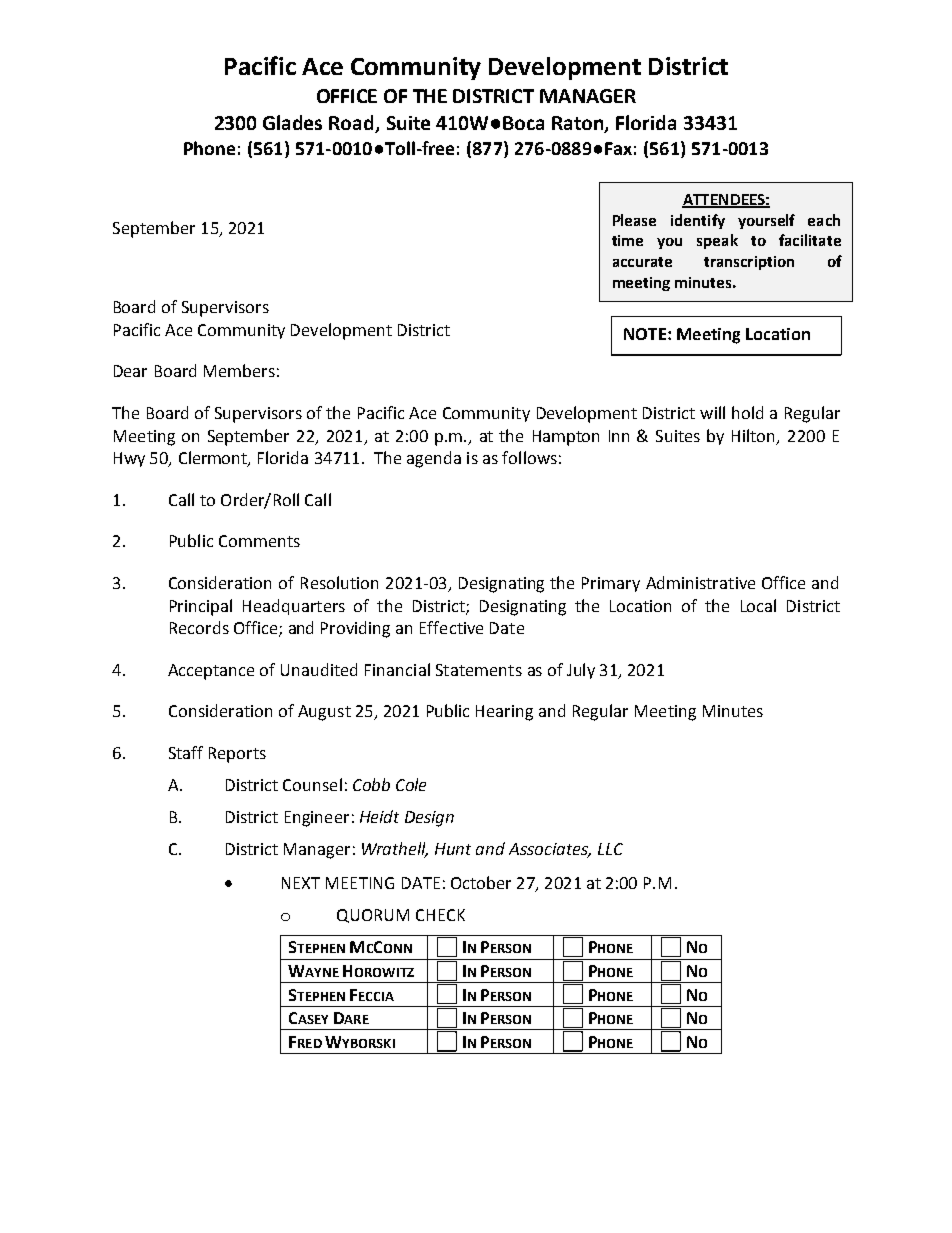 The width and height of the document is (952, 1233). Describe the element at coordinates (758, 605) in the document. I see `Local` at that location.
